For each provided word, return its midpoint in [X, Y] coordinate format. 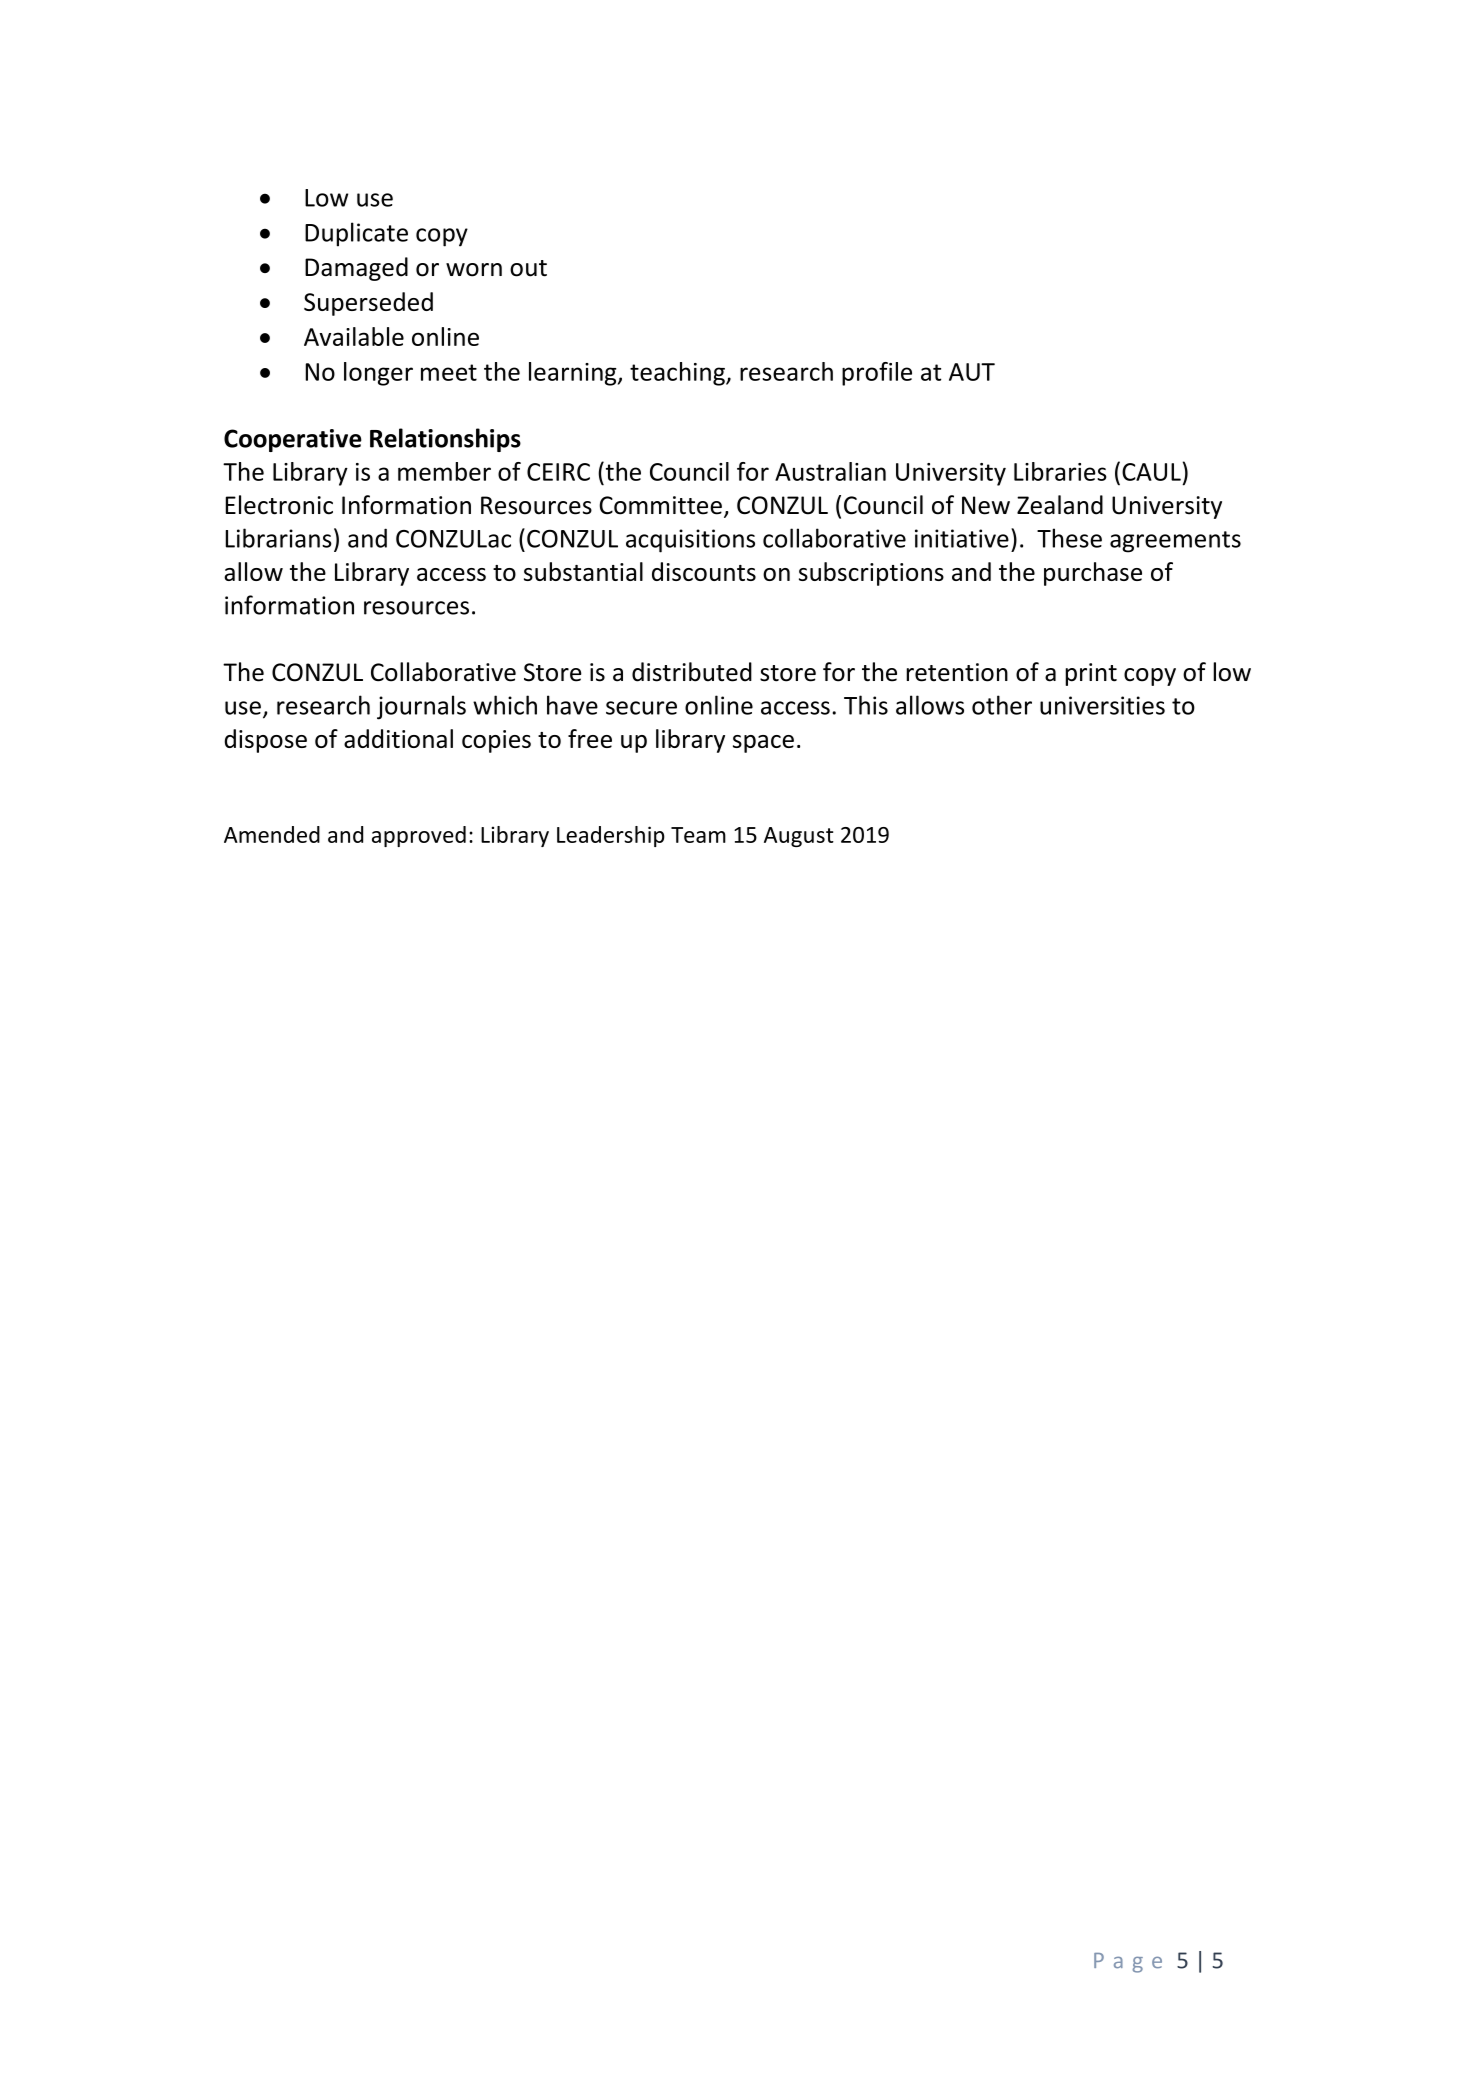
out [528, 268]
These [1069, 538]
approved [419, 836]
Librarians [278, 538]
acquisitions [690, 541]
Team [698, 835]
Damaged [356, 269]
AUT [972, 372]
